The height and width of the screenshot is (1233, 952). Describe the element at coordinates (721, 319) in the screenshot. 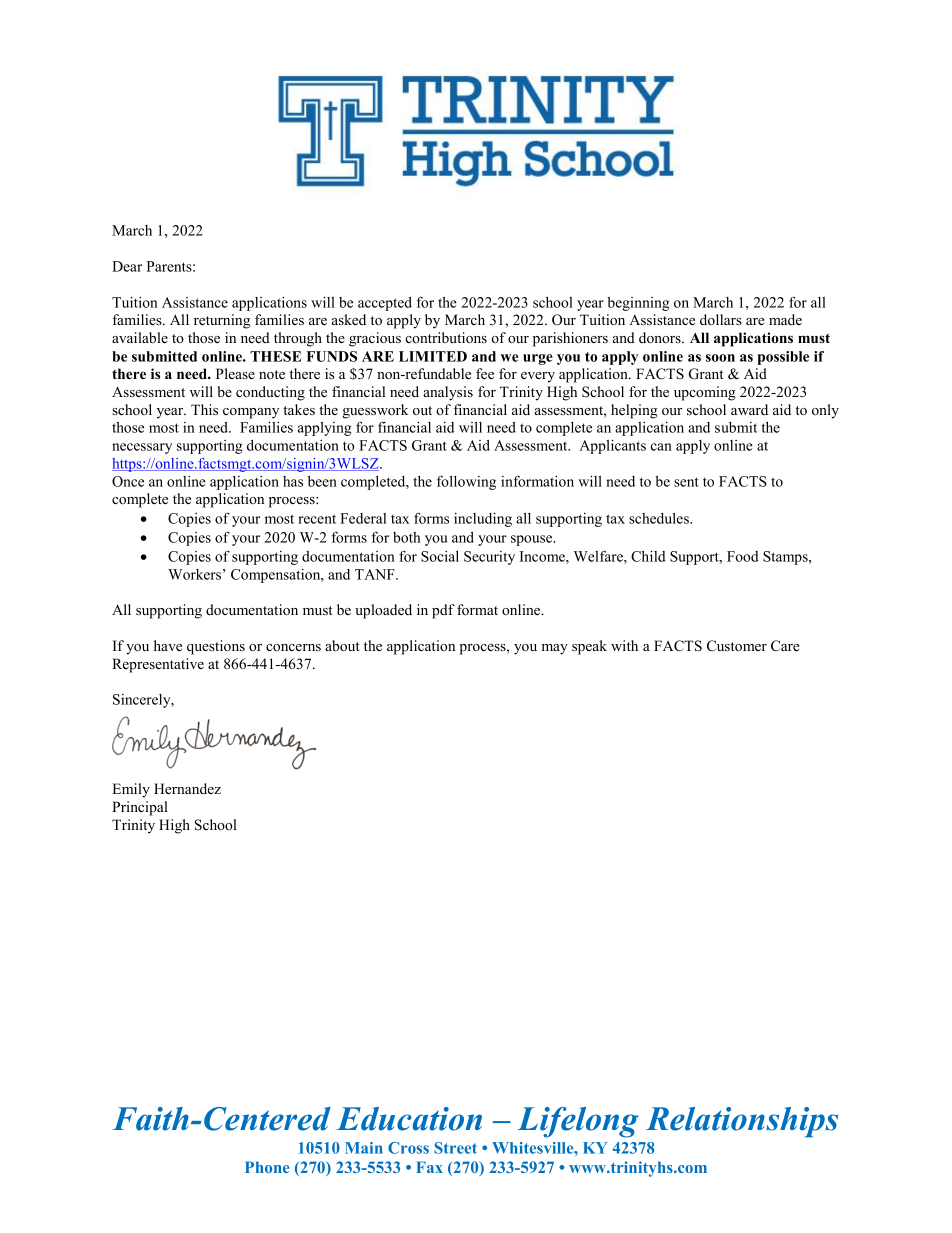

I see `dollars` at that location.
